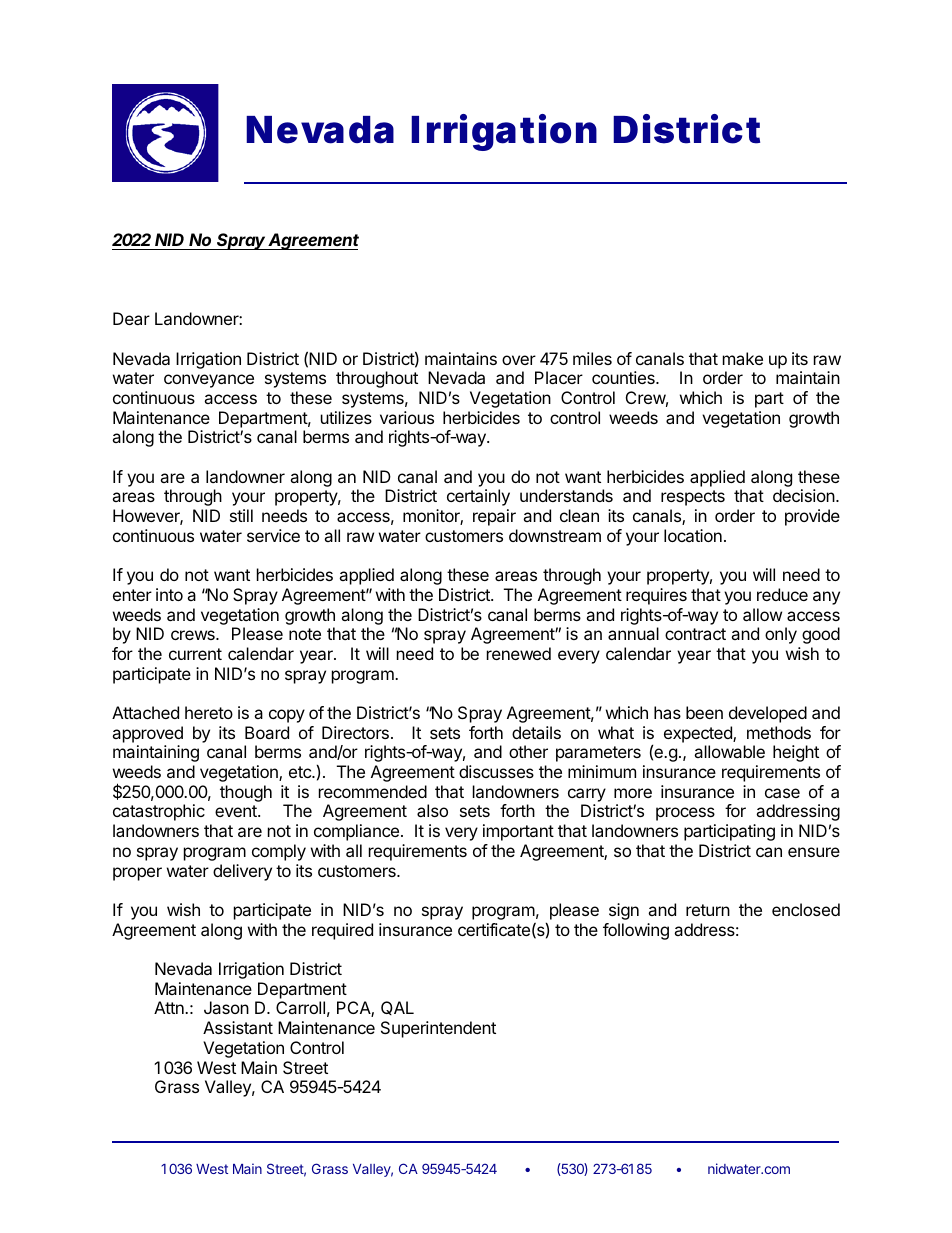  Describe the element at coordinates (528, 751) in the image. I see `other` at that location.
